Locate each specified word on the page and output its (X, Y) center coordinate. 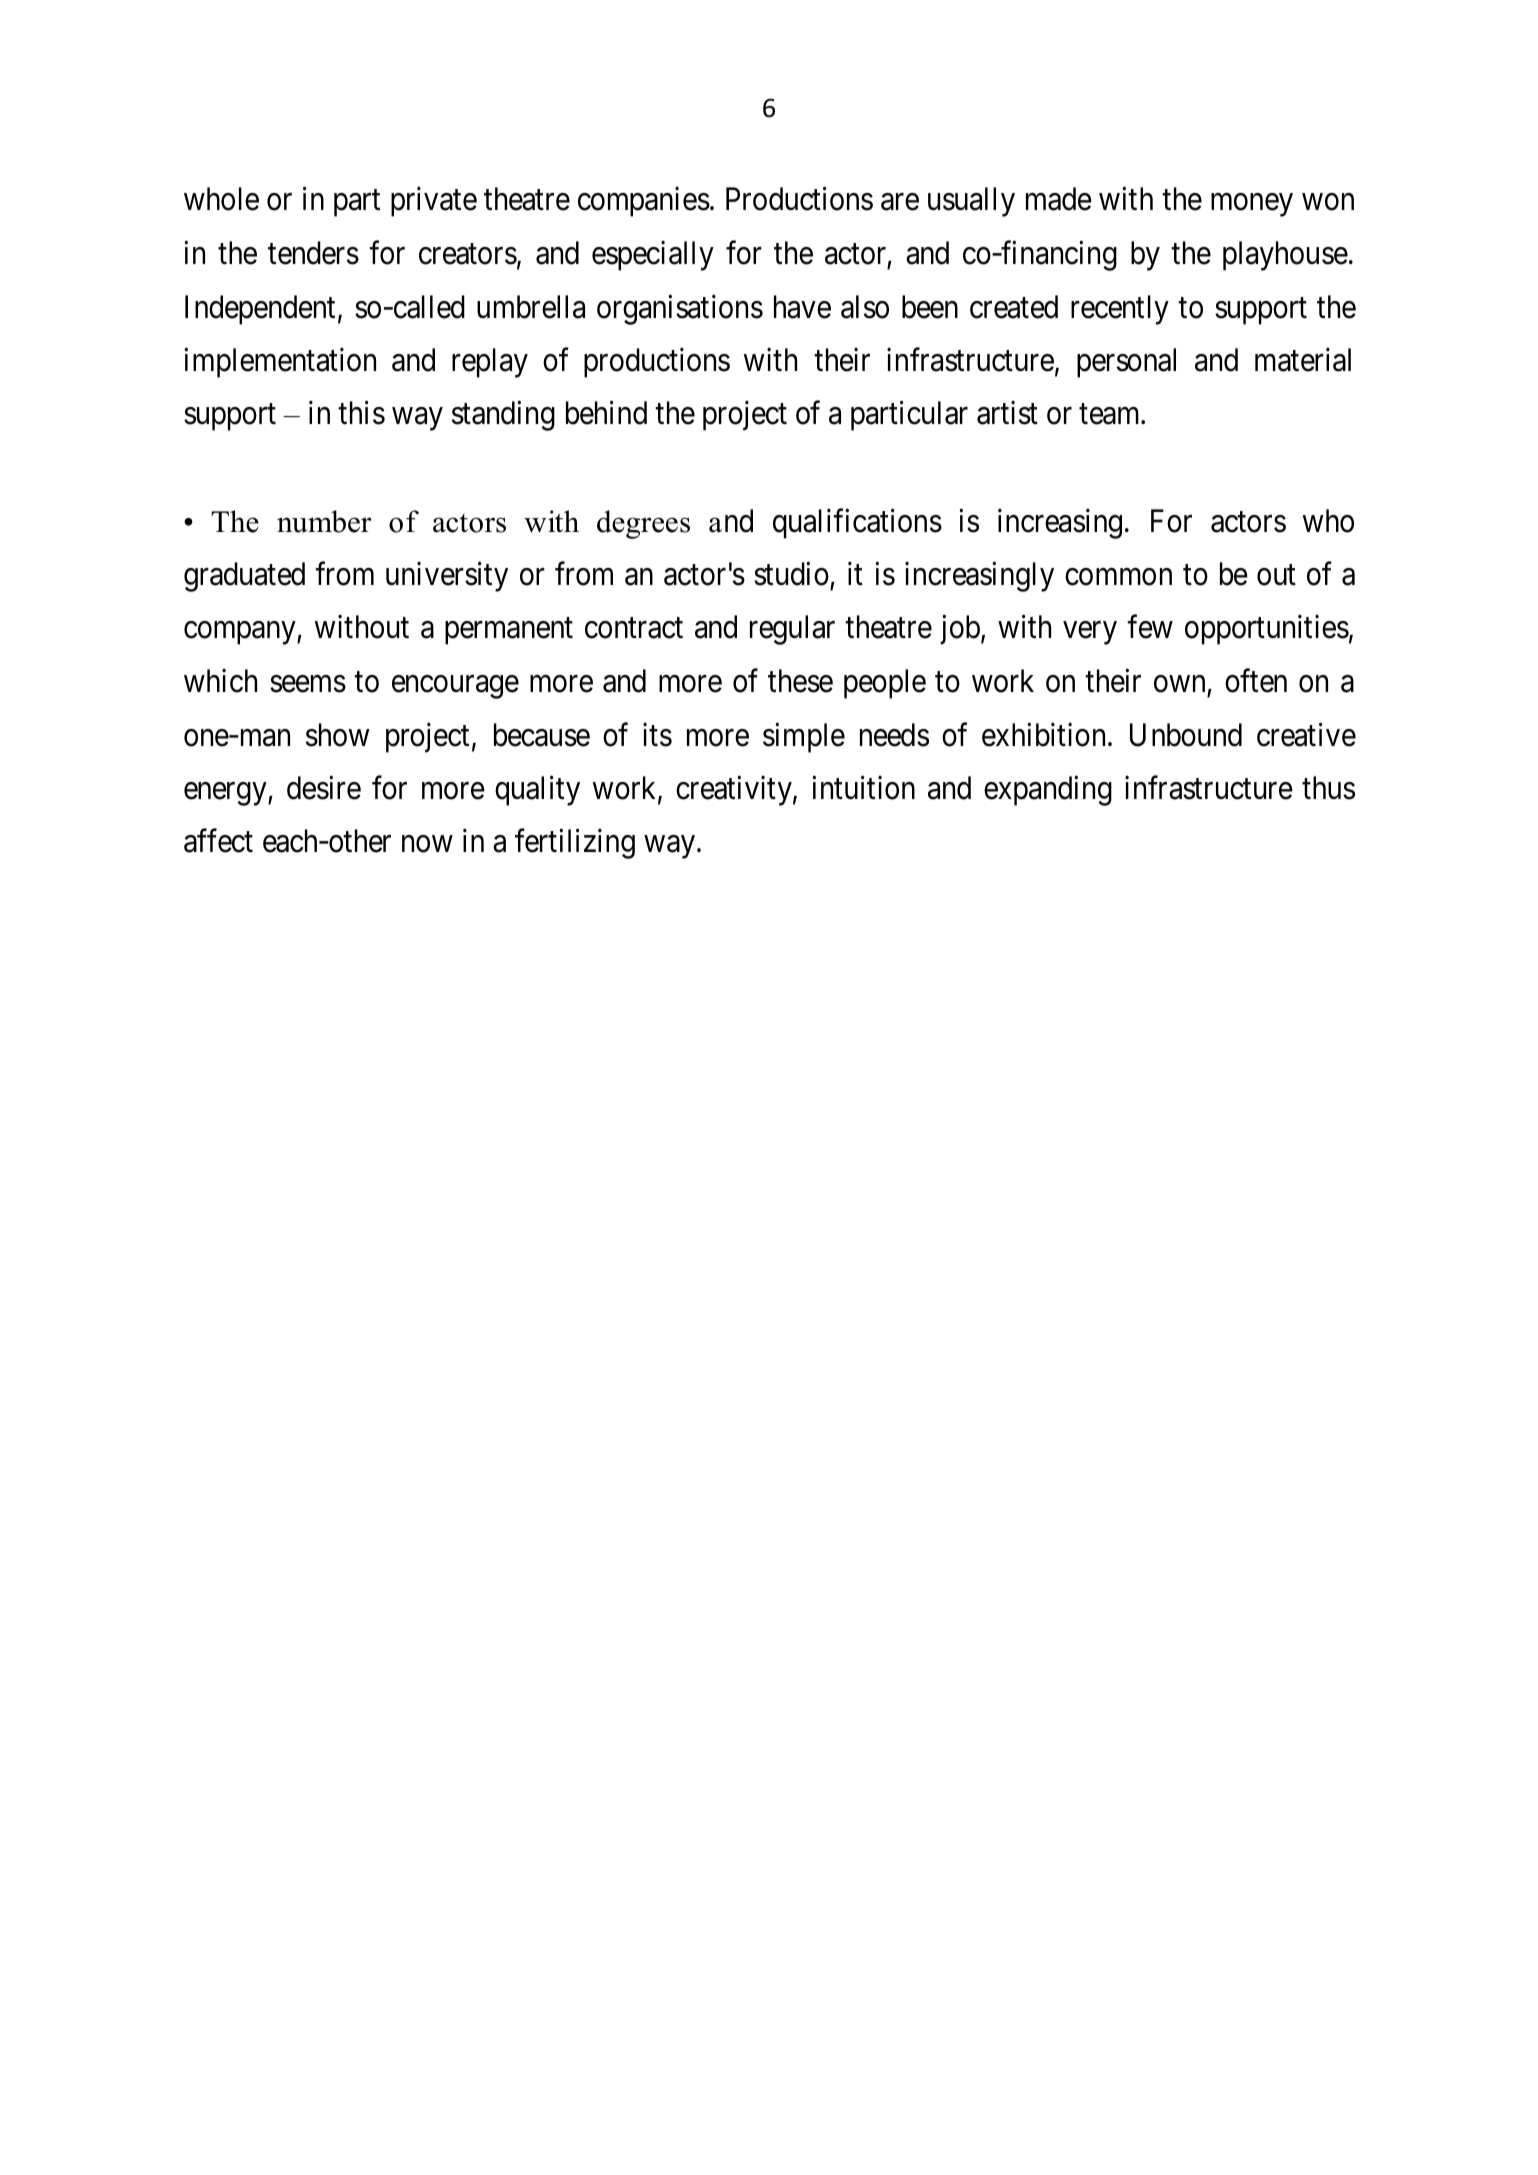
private (434, 202)
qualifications (857, 523)
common (1118, 577)
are (900, 202)
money (1252, 205)
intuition (863, 788)
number (324, 521)
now (427, 844)
